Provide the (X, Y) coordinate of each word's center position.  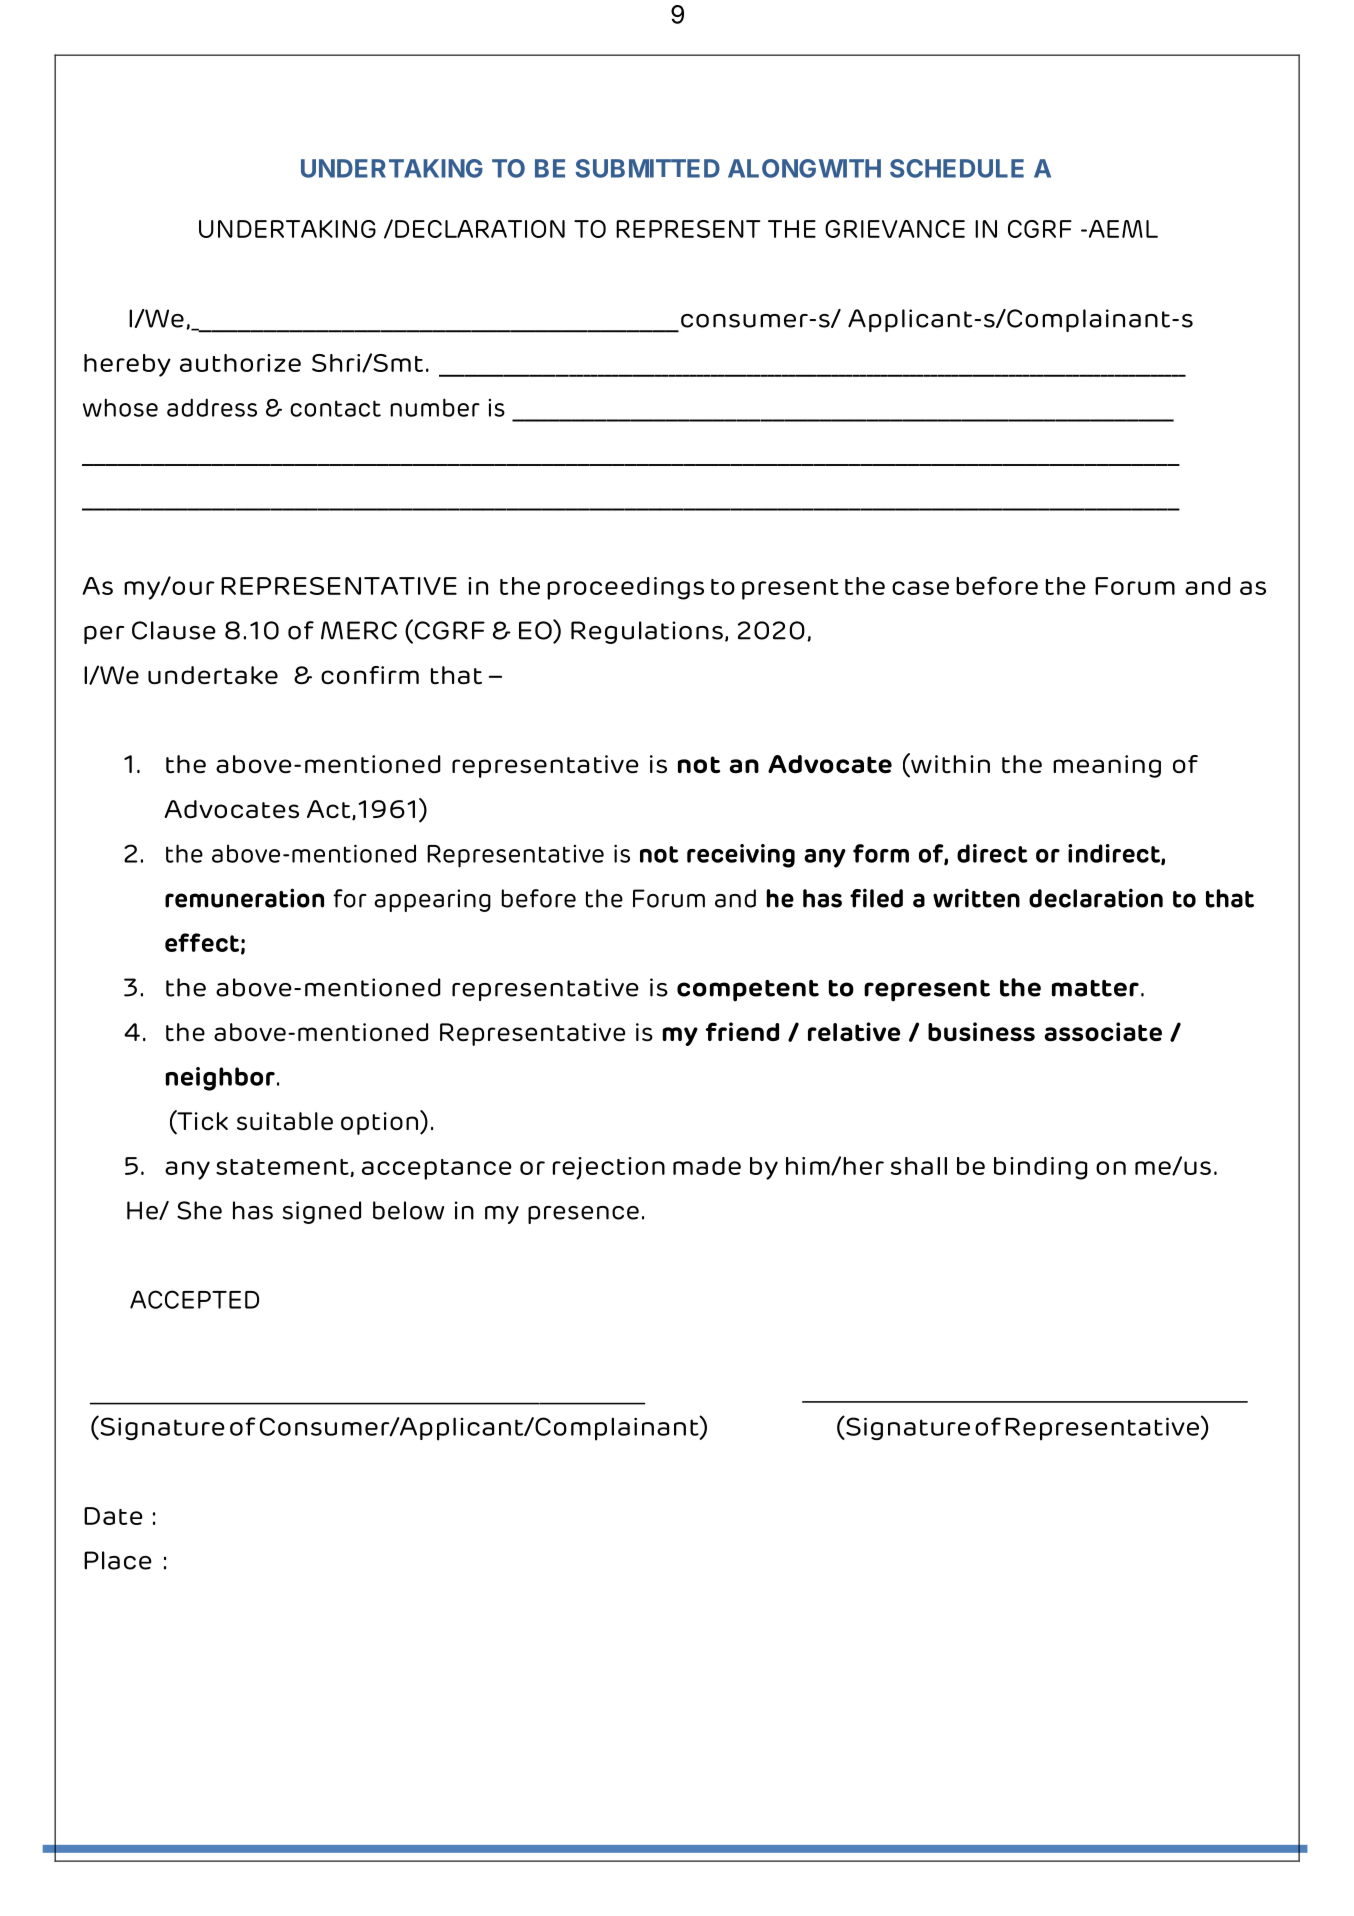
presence (583, 1215)
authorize (240, 363)
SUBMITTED (647, 168)
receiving (741, 856)
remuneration (244, 898)
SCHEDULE (957, 168)
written (976, 898)
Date (113, 1516)
